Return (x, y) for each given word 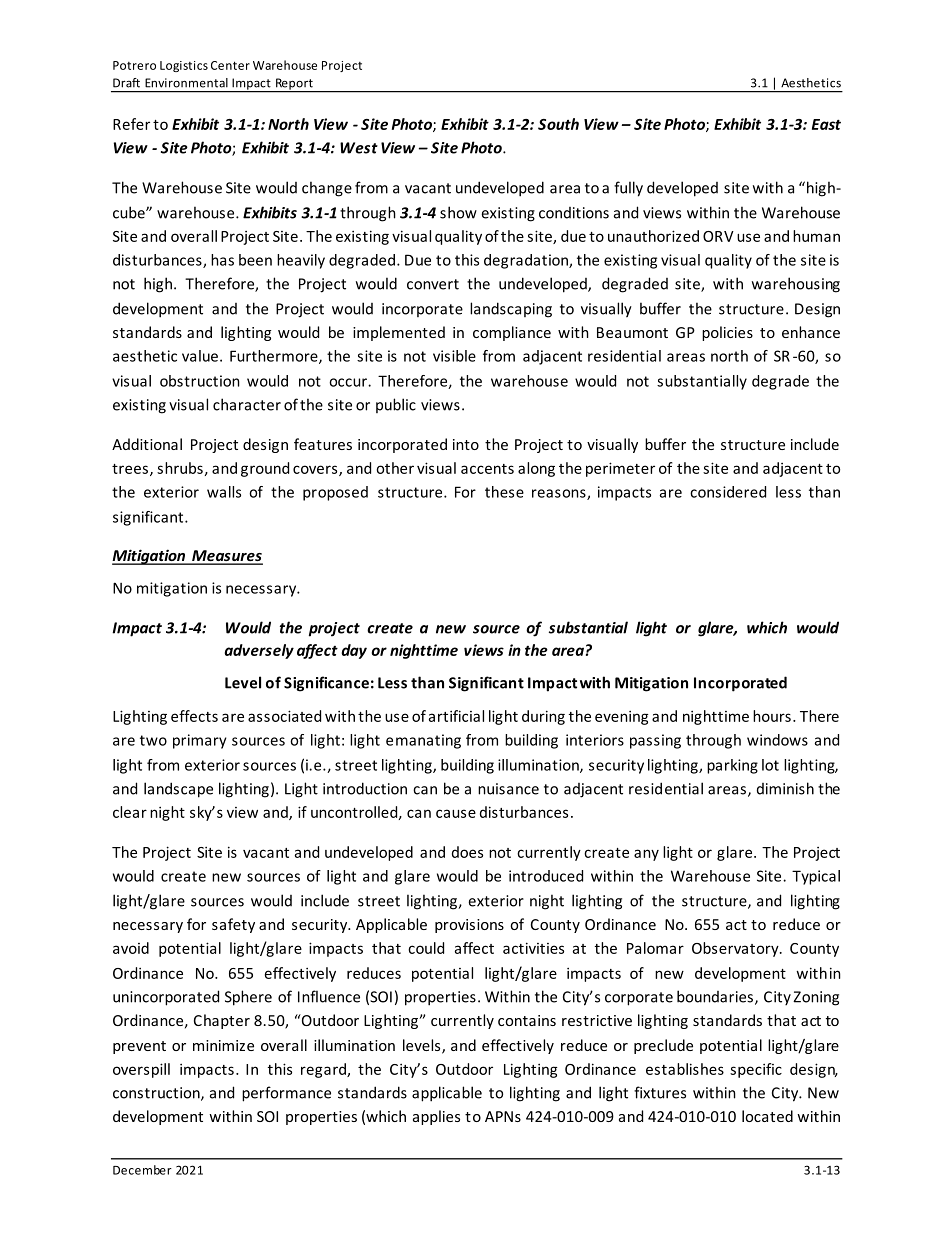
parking (732, 766)
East (826, 124)
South (558, 124)
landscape (178, 790)
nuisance (508, 789)
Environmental (186, 83)
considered (728, 492)
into (466, 444)
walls (224, 492)
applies (436, 1117)
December (142, 1170)
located (767, 1116)
